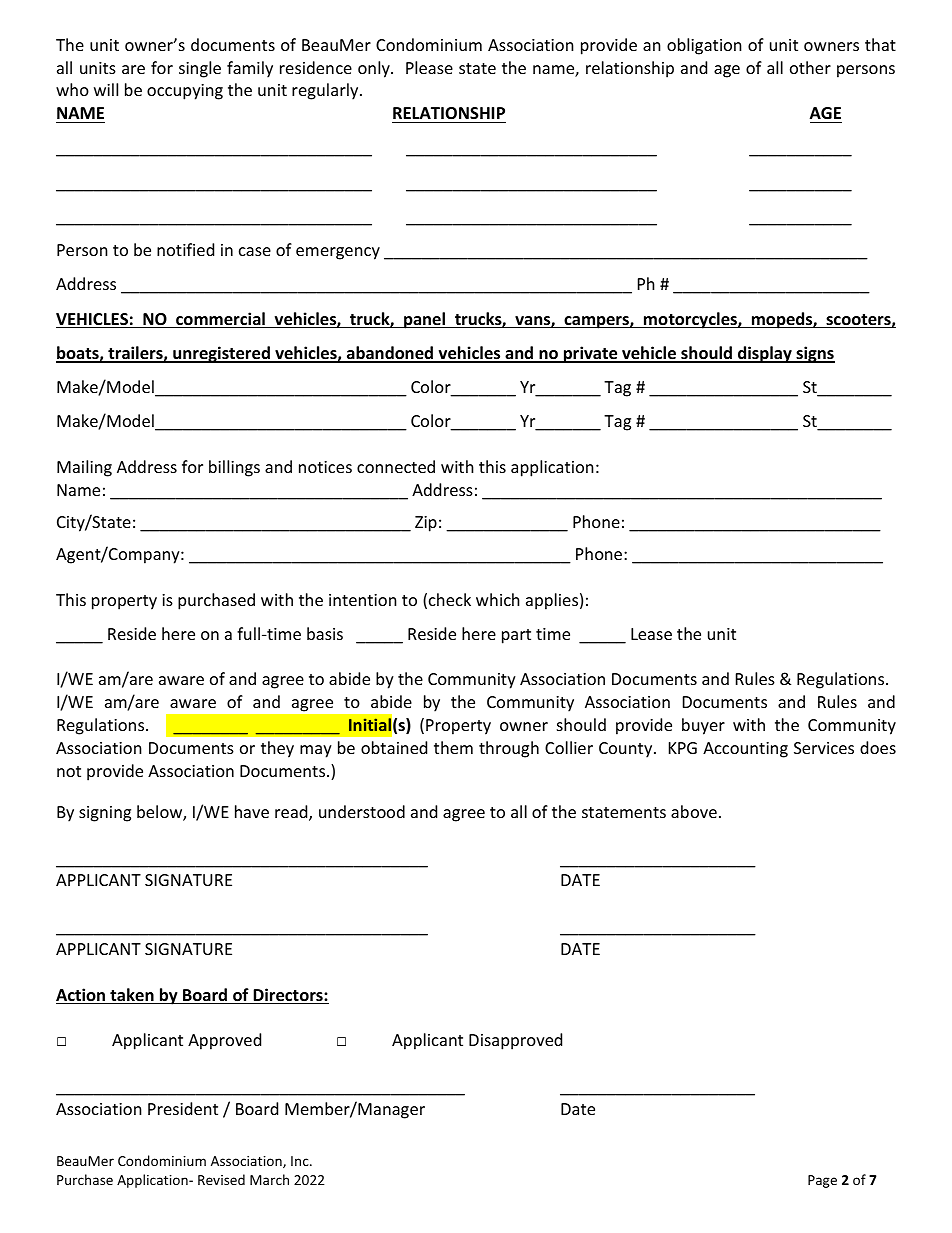 The height and width of the document is (1233, 952). Describe the element at coordinates (325, 633) in the document. I see `basis` at that location.
